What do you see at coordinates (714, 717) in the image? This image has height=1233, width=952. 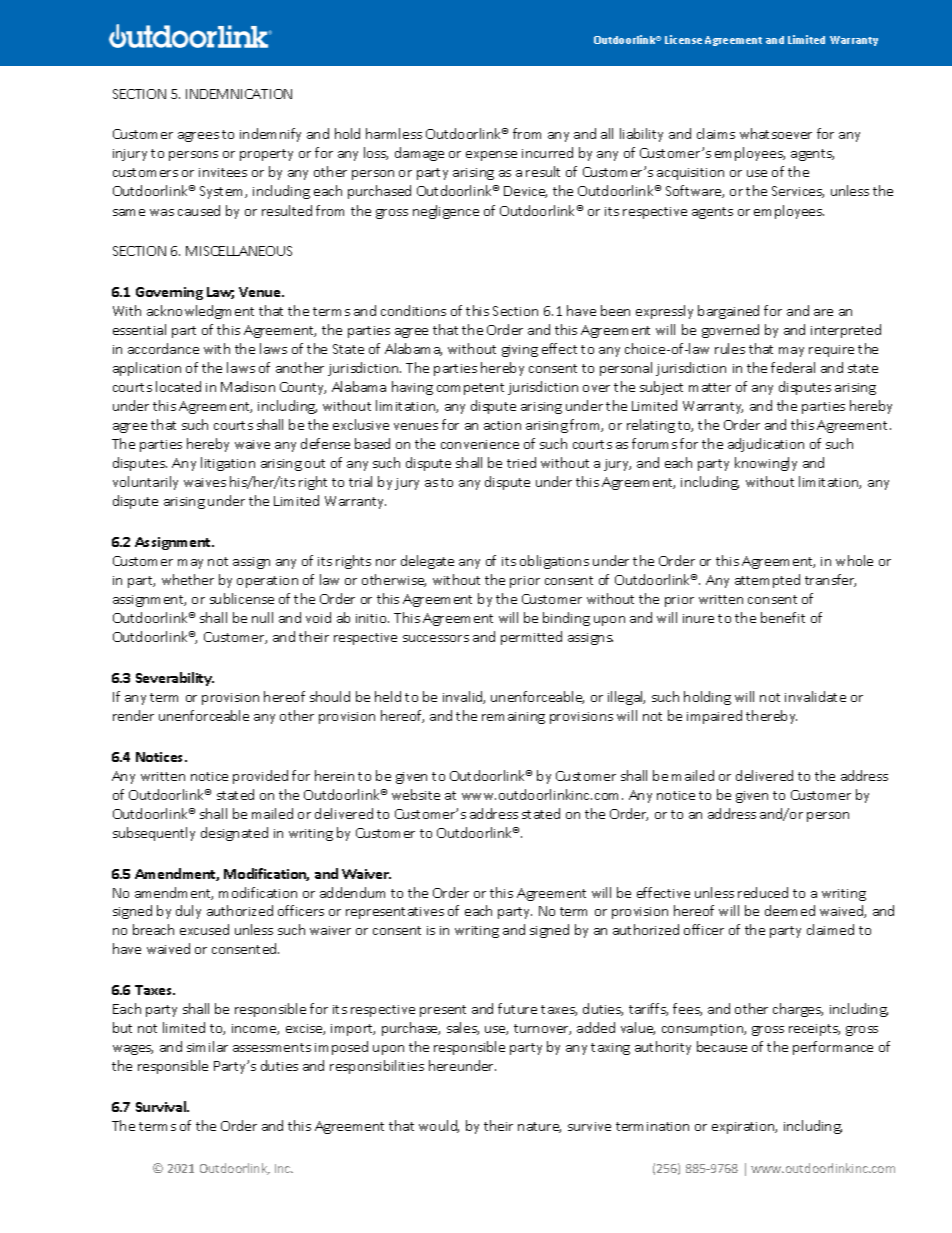 I see `impaired` at bounding box center [714, 717].
